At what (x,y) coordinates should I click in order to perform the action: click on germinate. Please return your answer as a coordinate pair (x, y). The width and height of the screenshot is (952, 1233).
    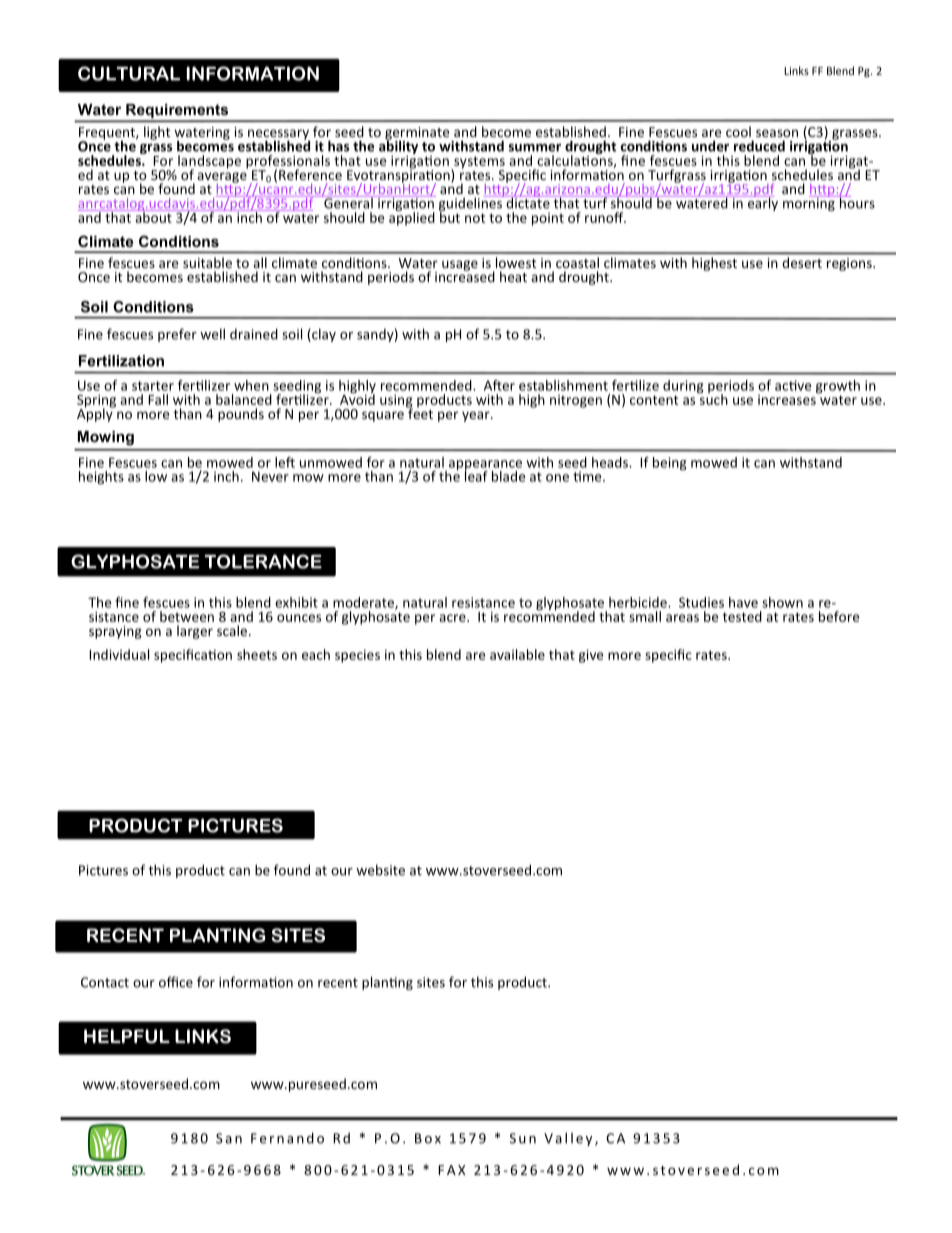
    Looking at the image, I should click on (418, 134).
